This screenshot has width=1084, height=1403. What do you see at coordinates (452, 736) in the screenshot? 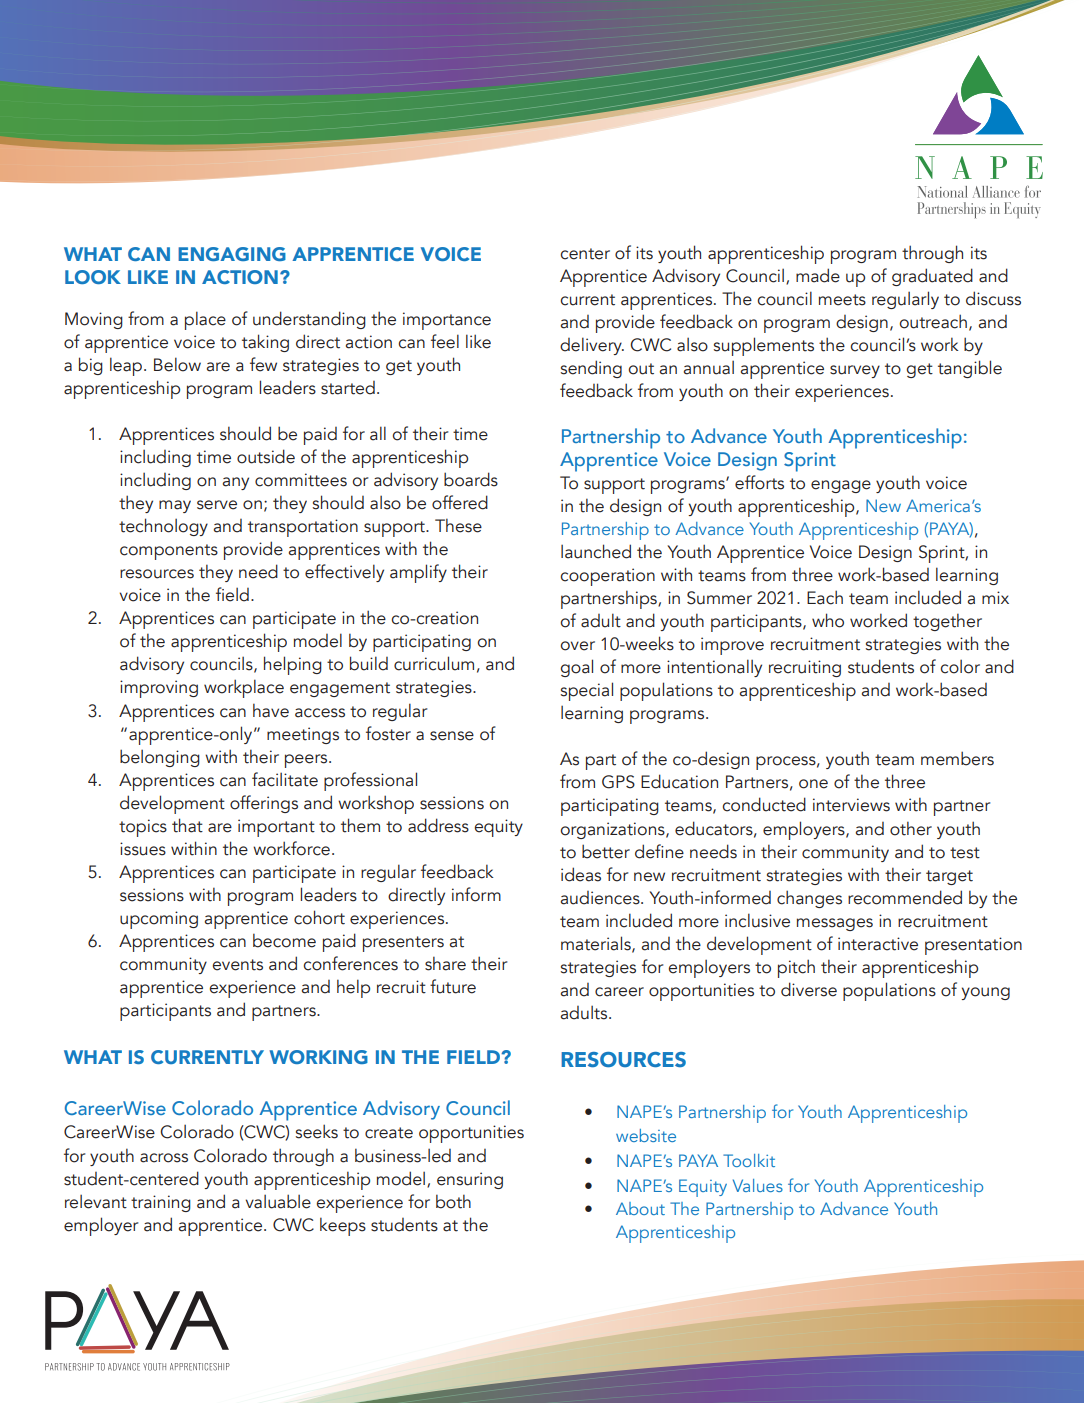
I see `sense` at bounding box center [452, 736].
